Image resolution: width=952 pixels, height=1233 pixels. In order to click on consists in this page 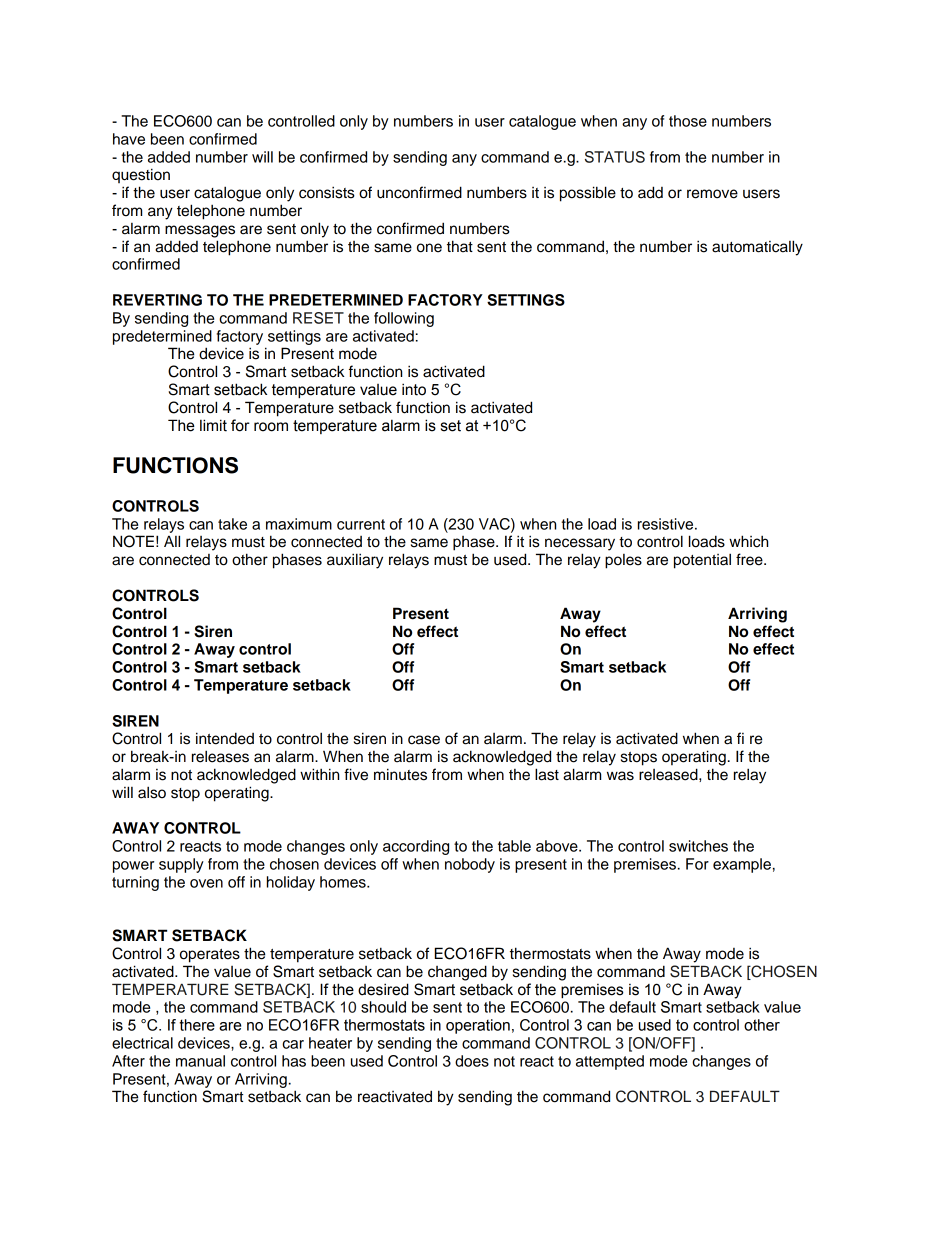, I will do `click(327, 192)`.
